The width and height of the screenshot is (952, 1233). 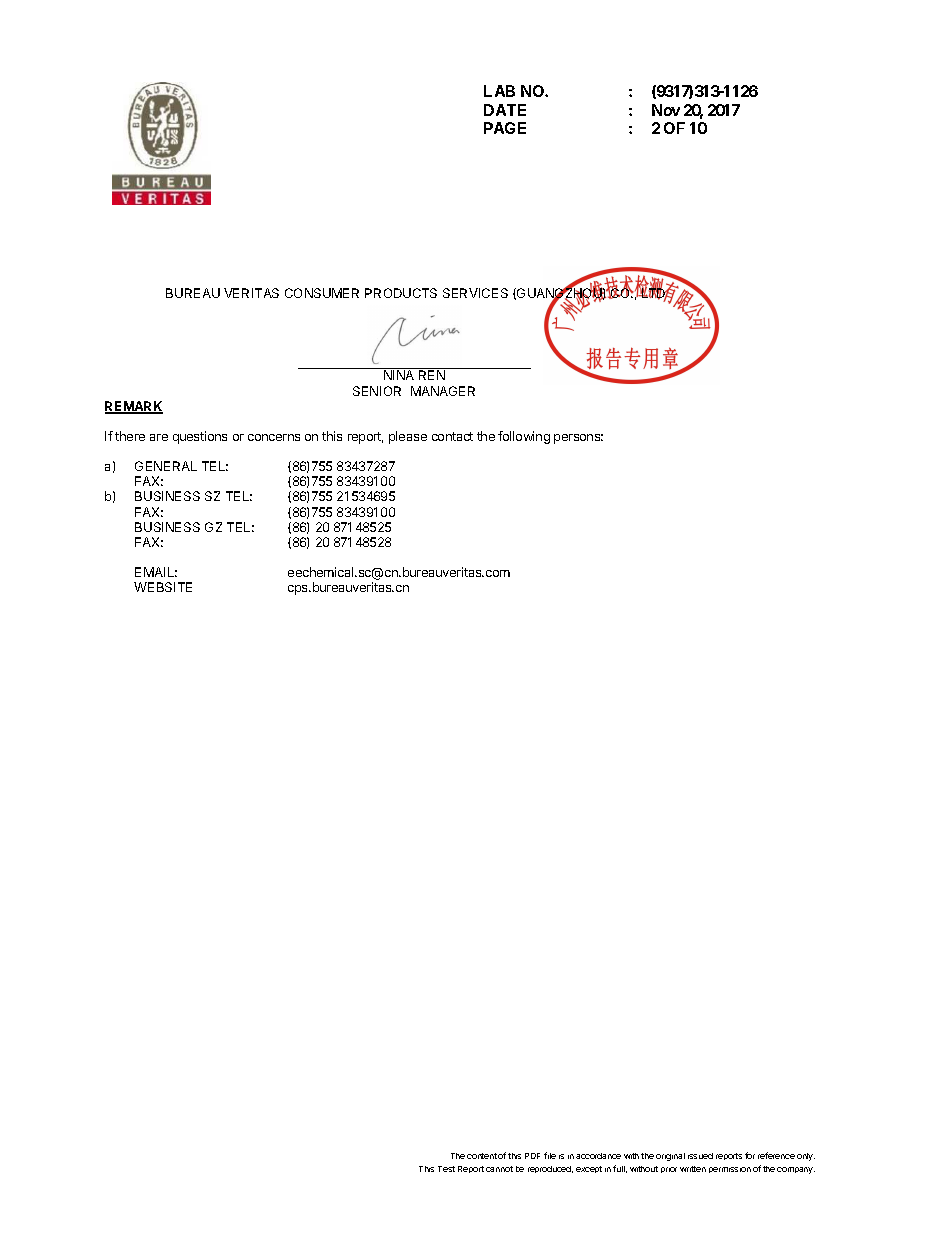 I want to click on contact, so click(x=452, y=436).
